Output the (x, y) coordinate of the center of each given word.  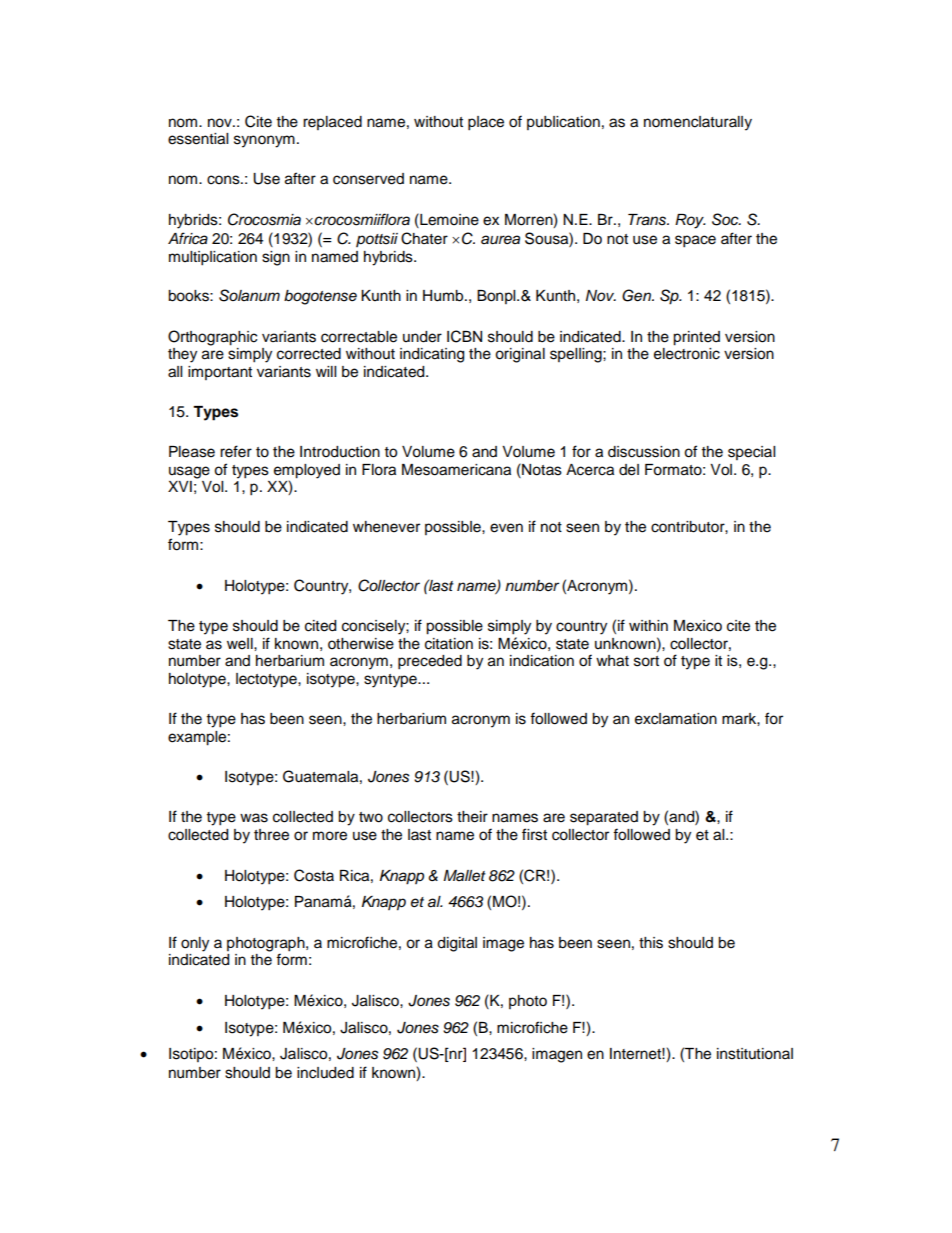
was (254, 818)
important (220, 373)
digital (457, 944)
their (472, 817)
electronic (687, 354)
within (648, 625)
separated (604, 818)
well (241, 644)
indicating (432, 355)
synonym (264, 141)
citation (449, 644)
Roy (690, 221)
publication (563, 123)
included (325, 1073)
